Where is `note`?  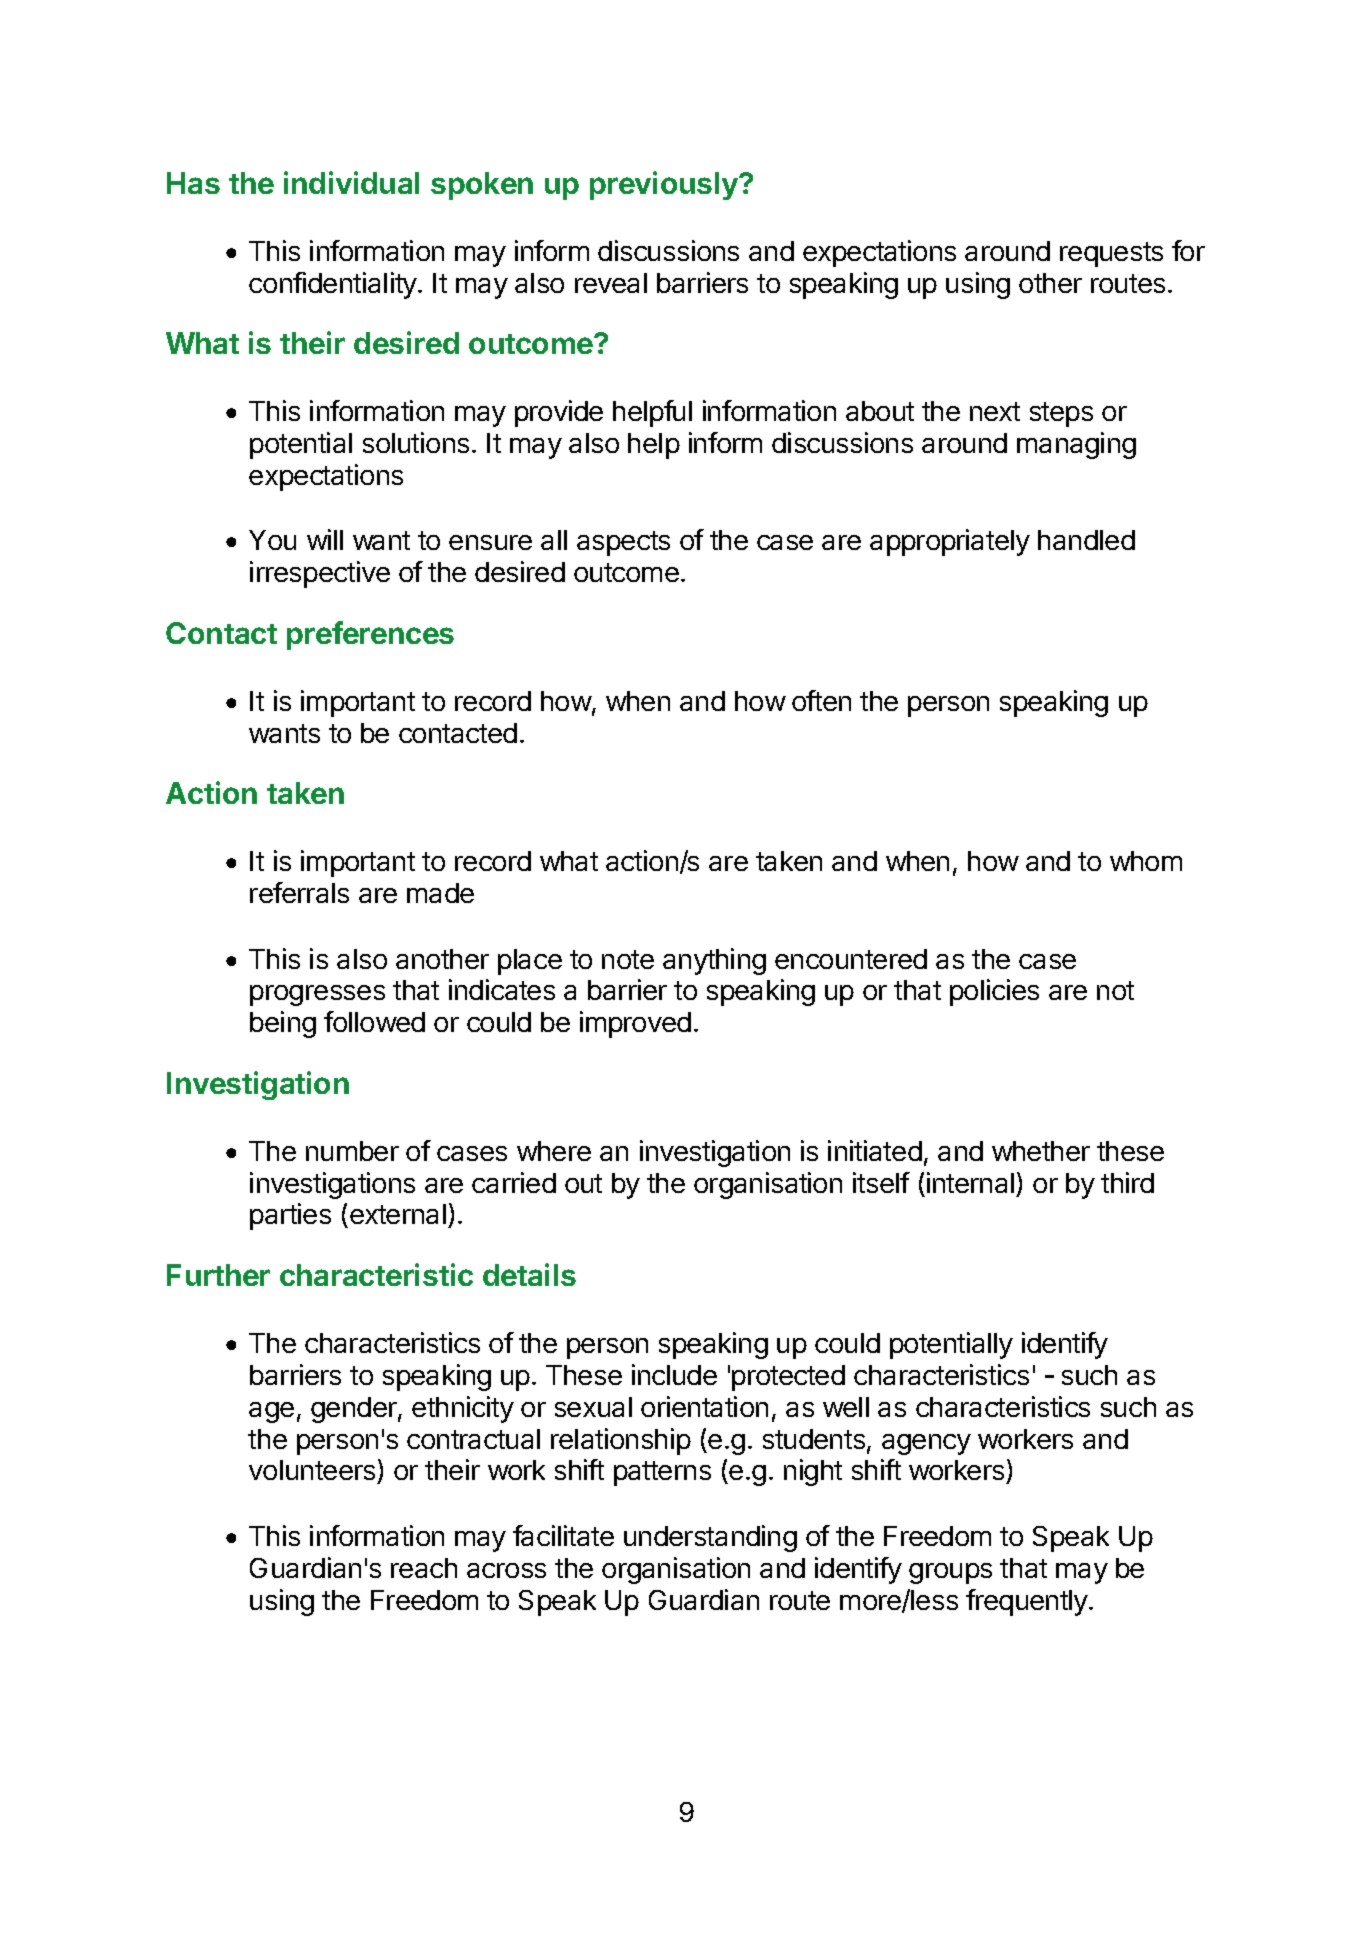 note is located at coordinates (628, 959).
